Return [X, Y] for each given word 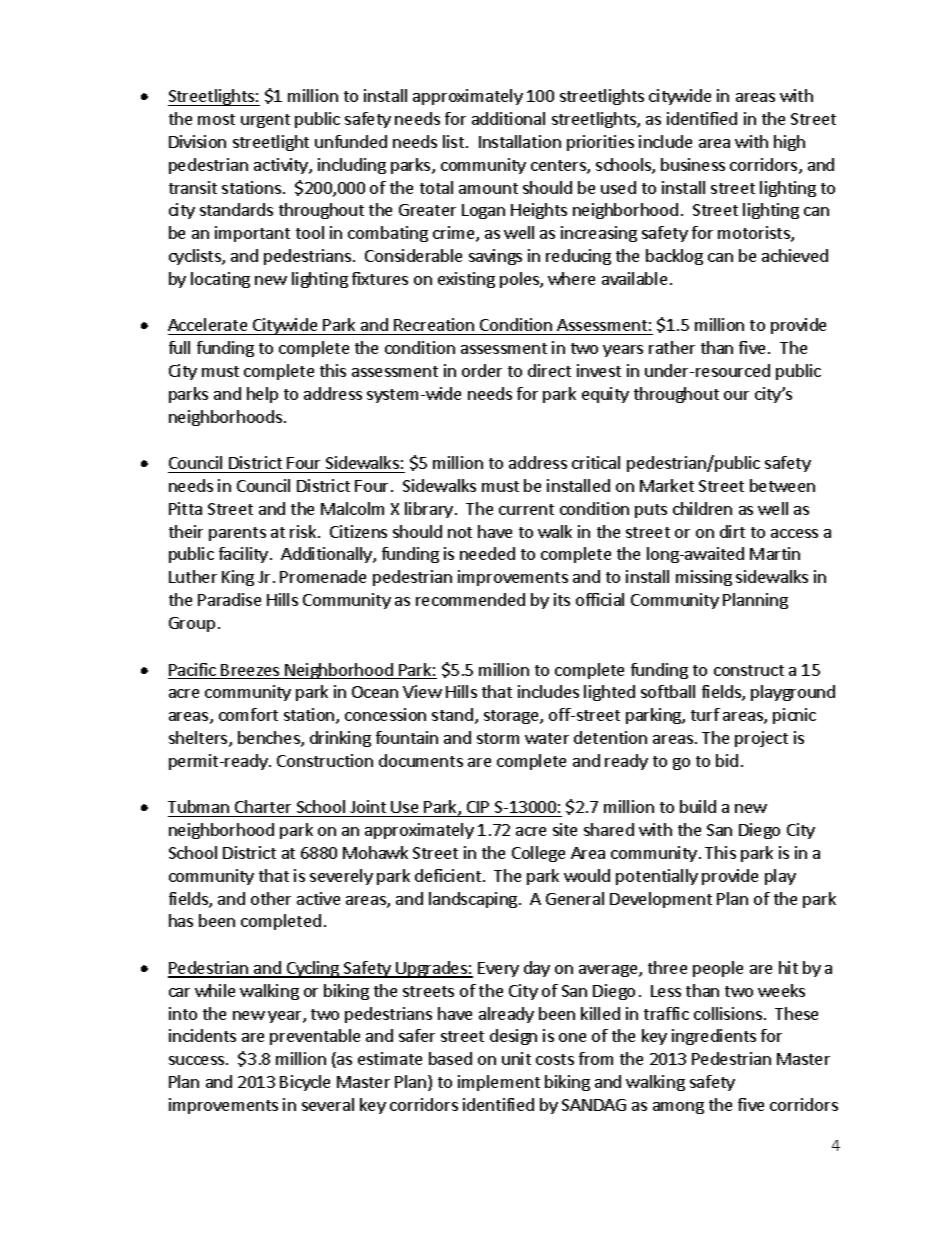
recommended [470, 599]
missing [704, 578]
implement [499, 1083]
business [693, 164]
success [196, 1060]
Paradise [229, 599]
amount [488, 188]
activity [282, 166]
